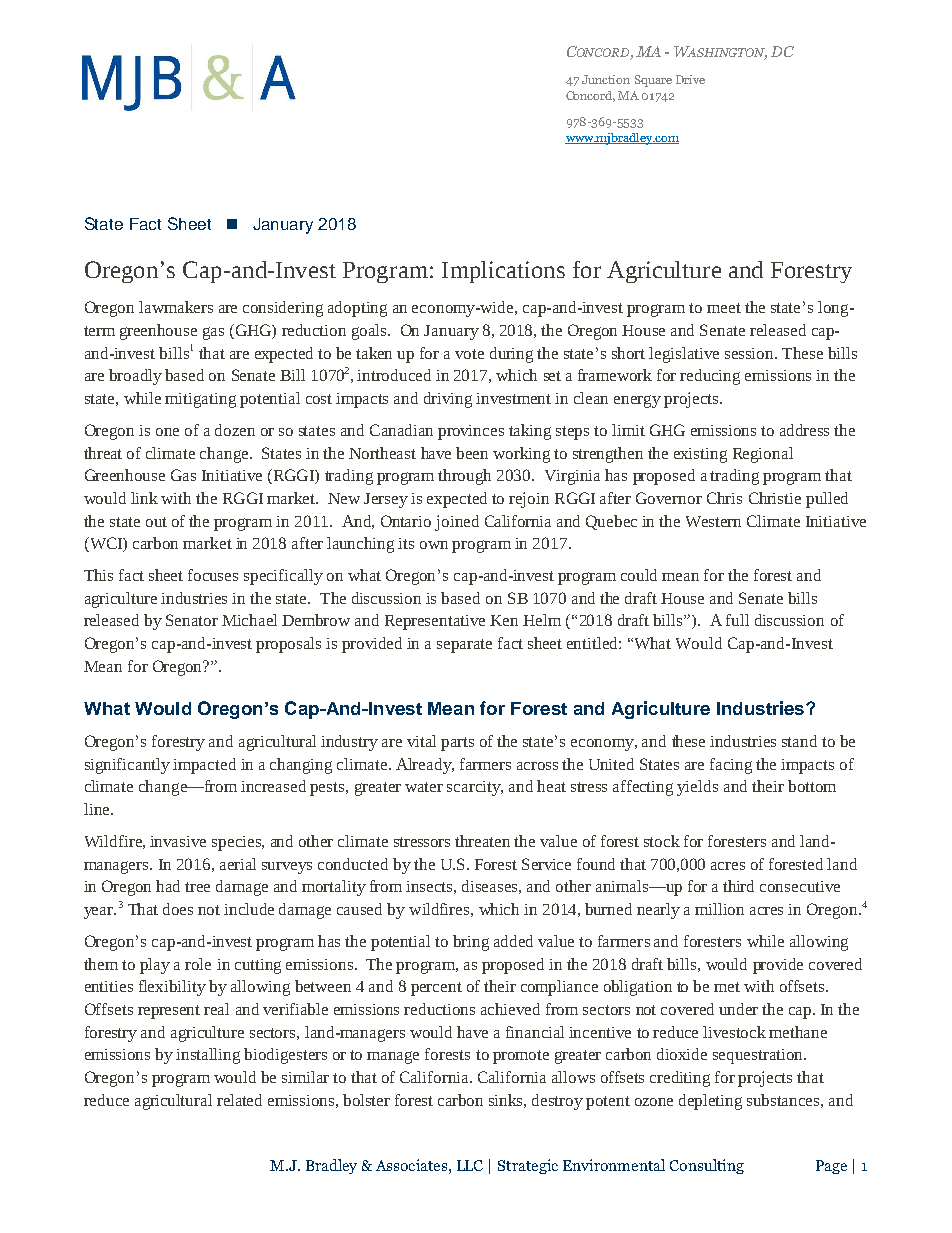 The height and width of the screenshot is (1233, 952). What do you see at coordinates (204, 766) in the screenshot?
I see `impacted` at bounding box center [204, 766].
